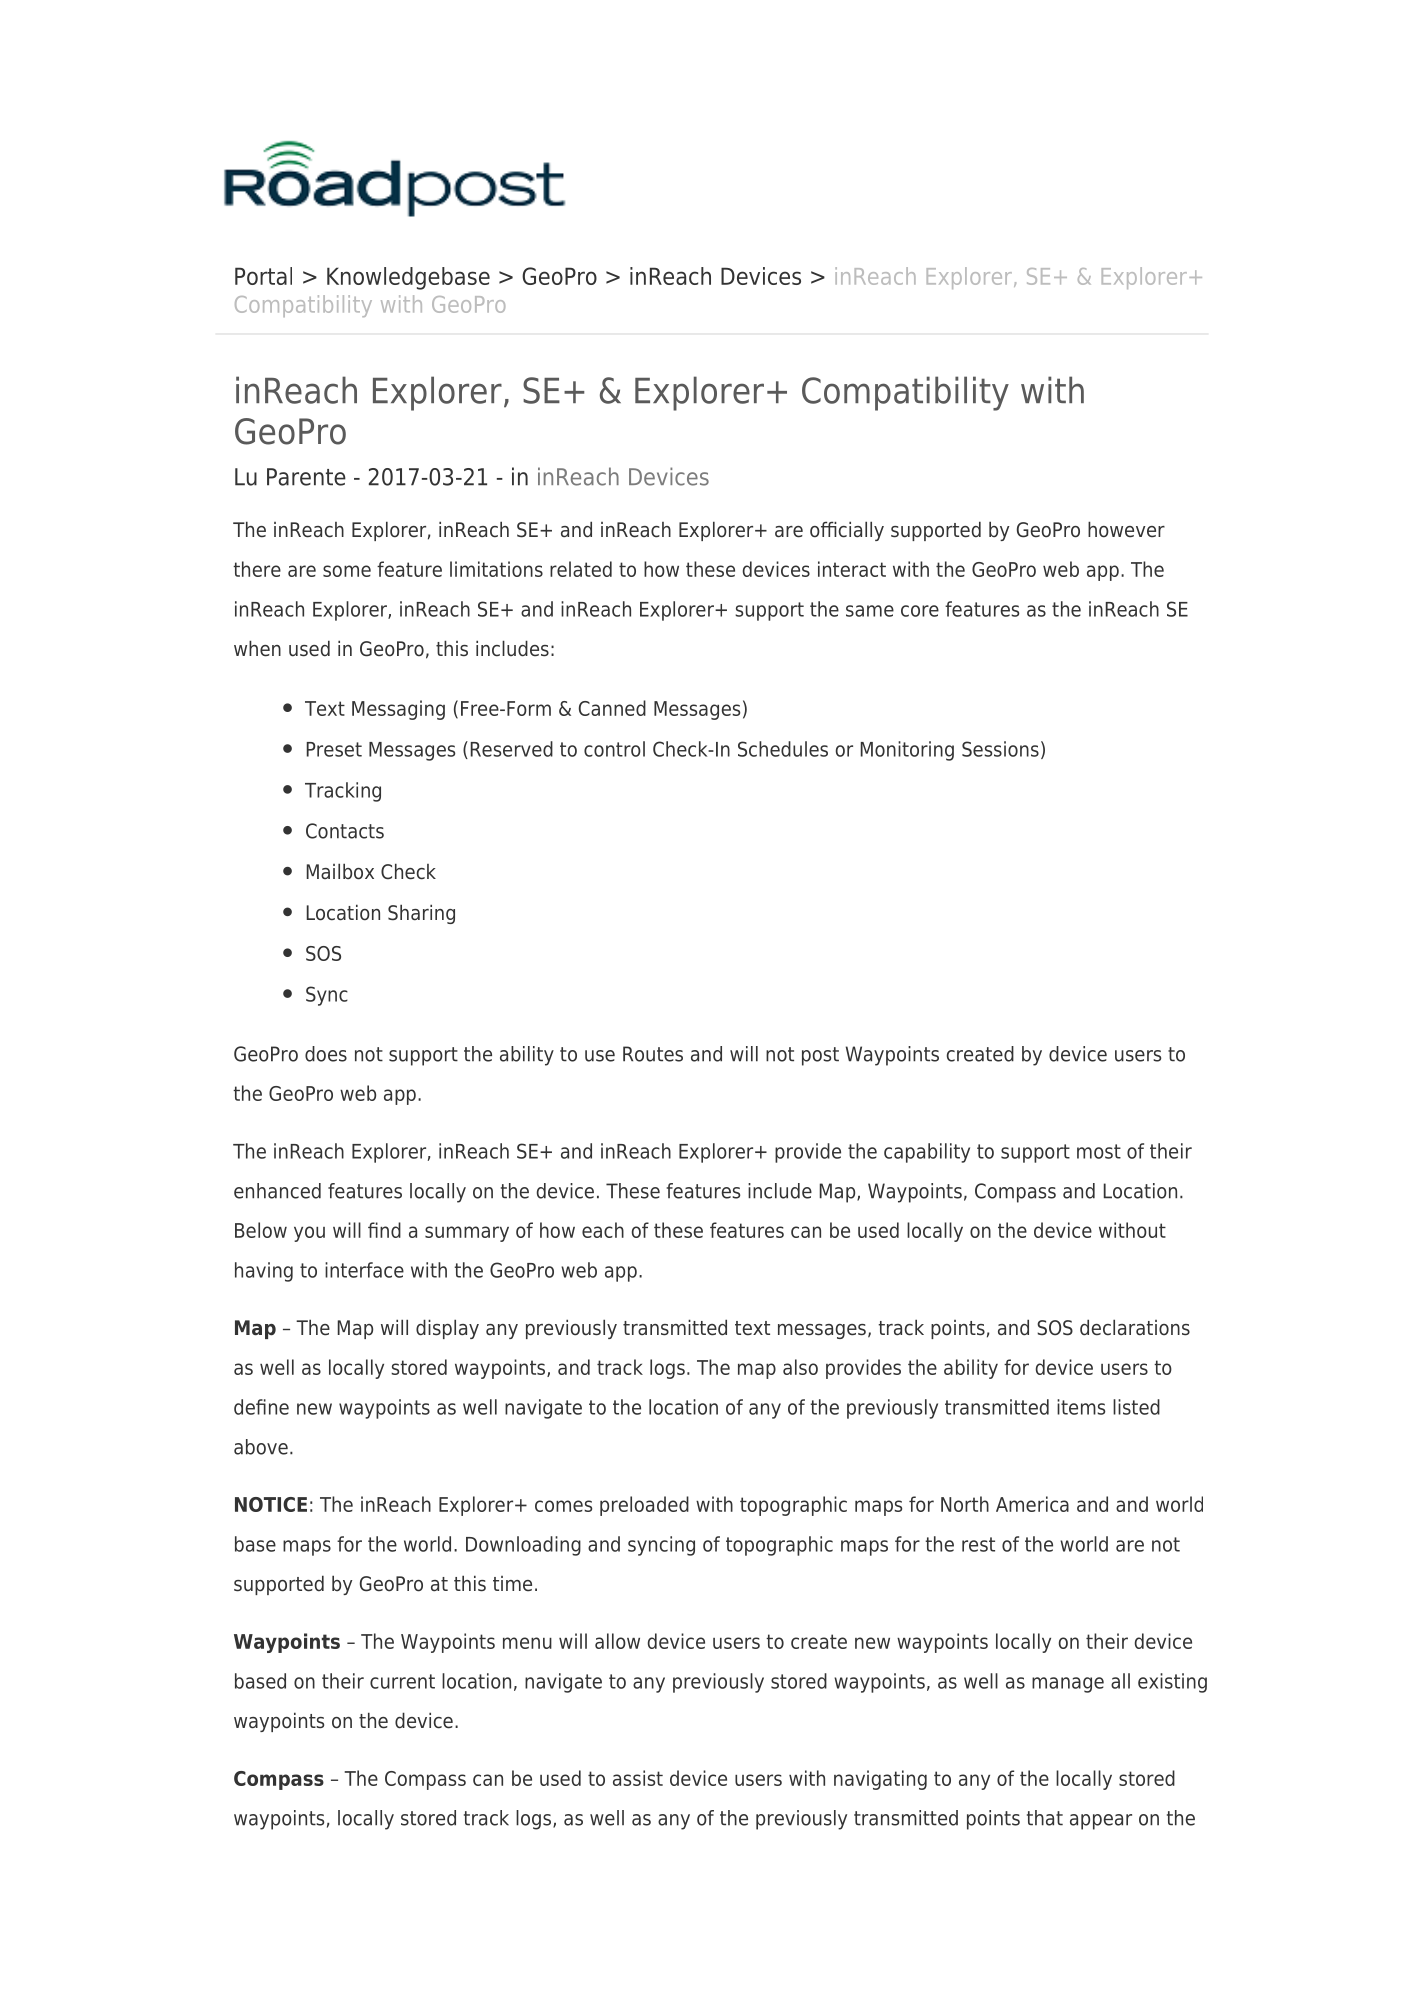 The height and width of the page is (2015, 1424). What do you see at coordinates (581, 569) in the page?
I see `related` at bounding box center [581, 569].
